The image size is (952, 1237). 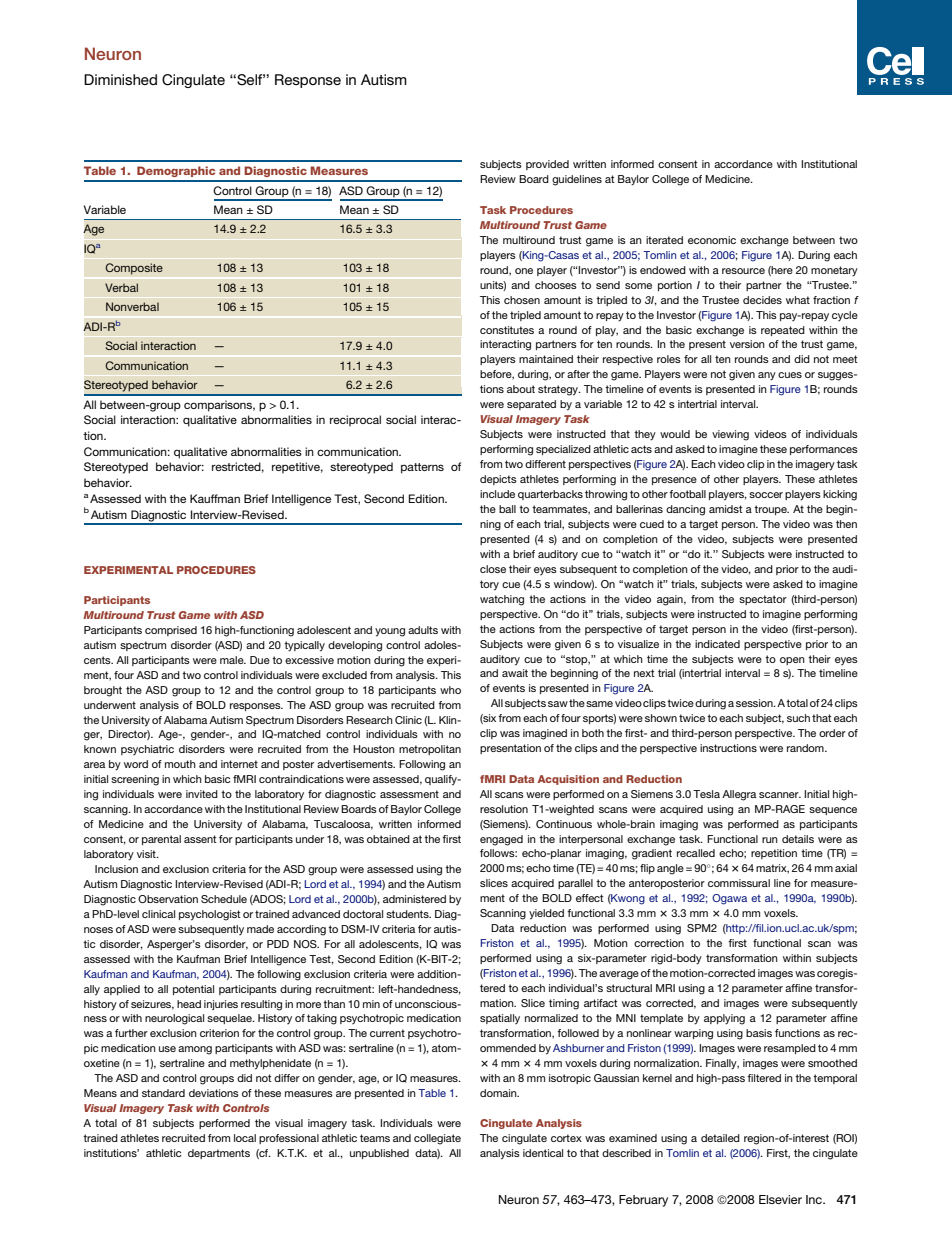 I want to click on soccer, so click(x=766, y=495).
